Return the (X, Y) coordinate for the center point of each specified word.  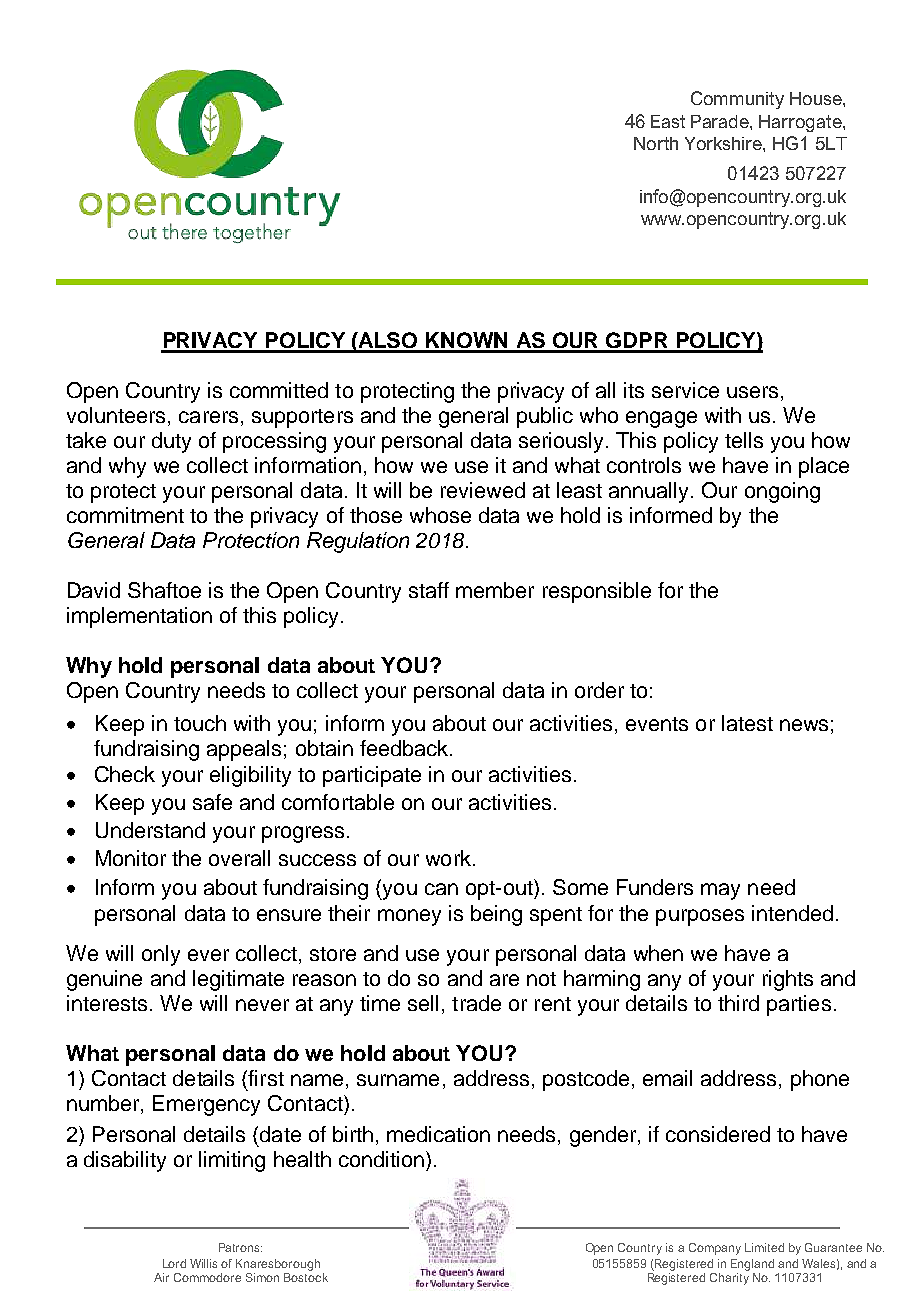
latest (747, 723)
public (545, 417)
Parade (721, 121)
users (752, 392)
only (161, 955)
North (656, 143)
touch (200, 723)
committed (279, 390)
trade (476, 1003)
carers (208, 417)
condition (381, 1159)
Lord (174, 1263)
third (738, 1003)
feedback (405, 748)
